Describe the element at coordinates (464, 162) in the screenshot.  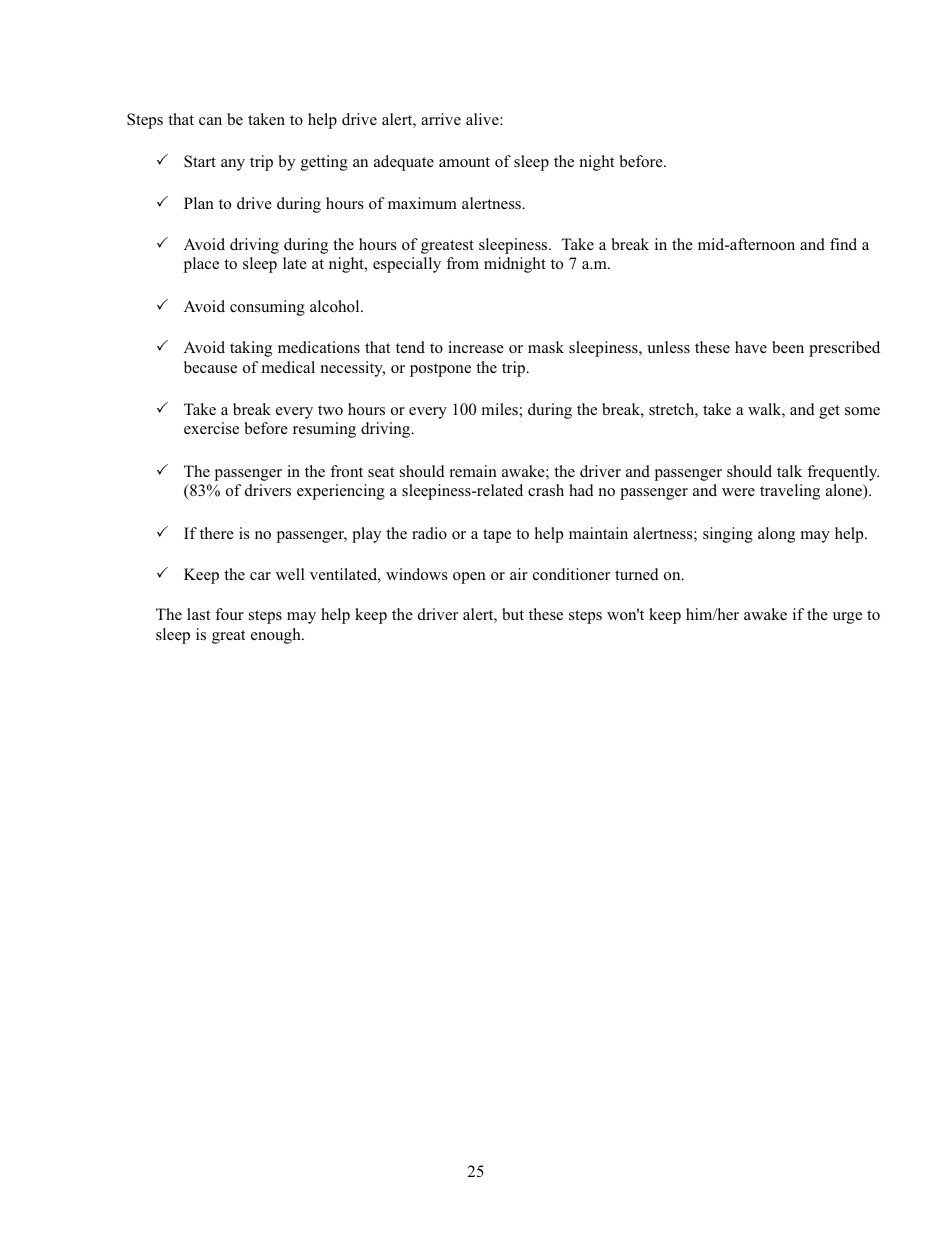
I see `amount` at that location.
